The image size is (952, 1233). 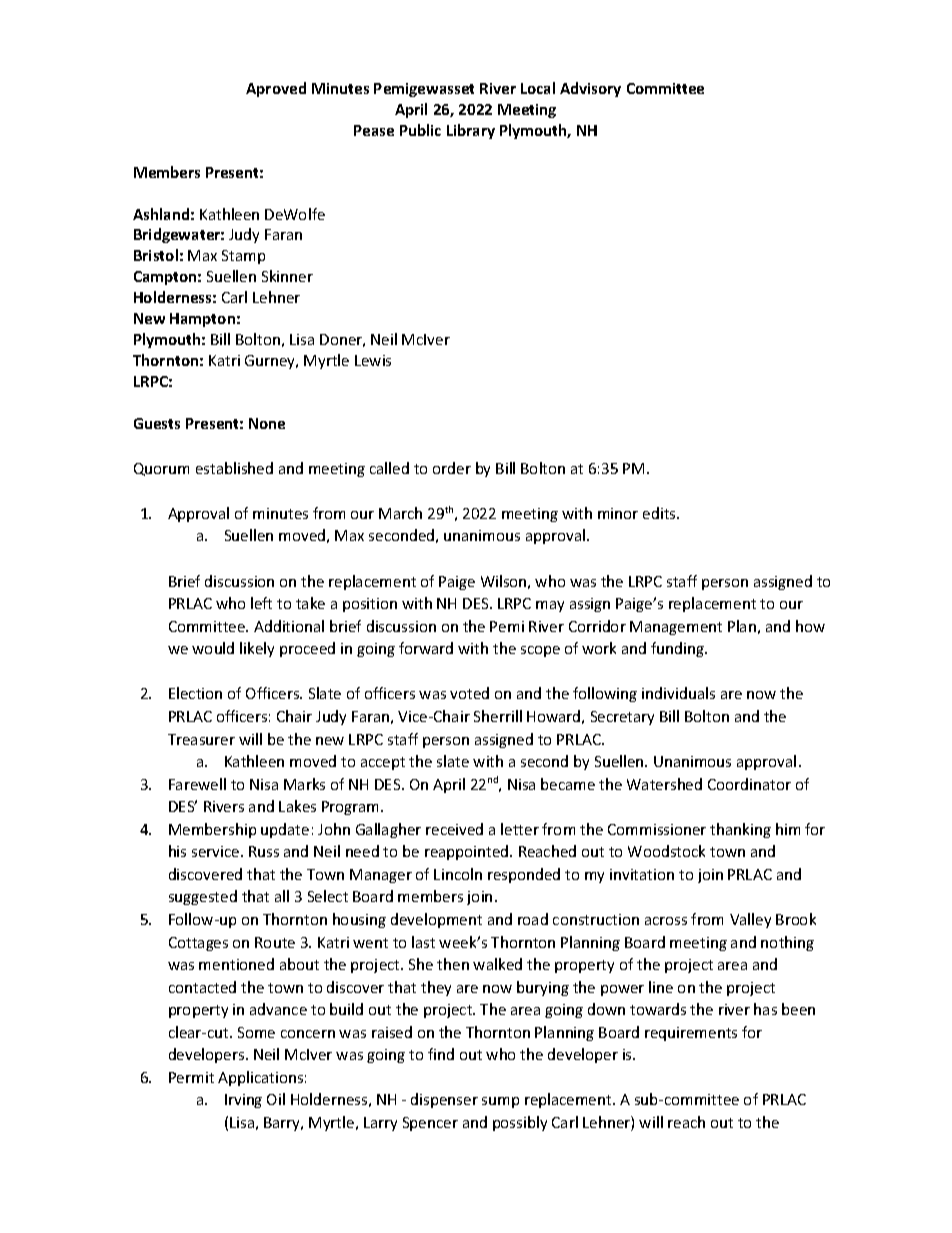 I want to click on Pease, so click(x=374, y=130).
